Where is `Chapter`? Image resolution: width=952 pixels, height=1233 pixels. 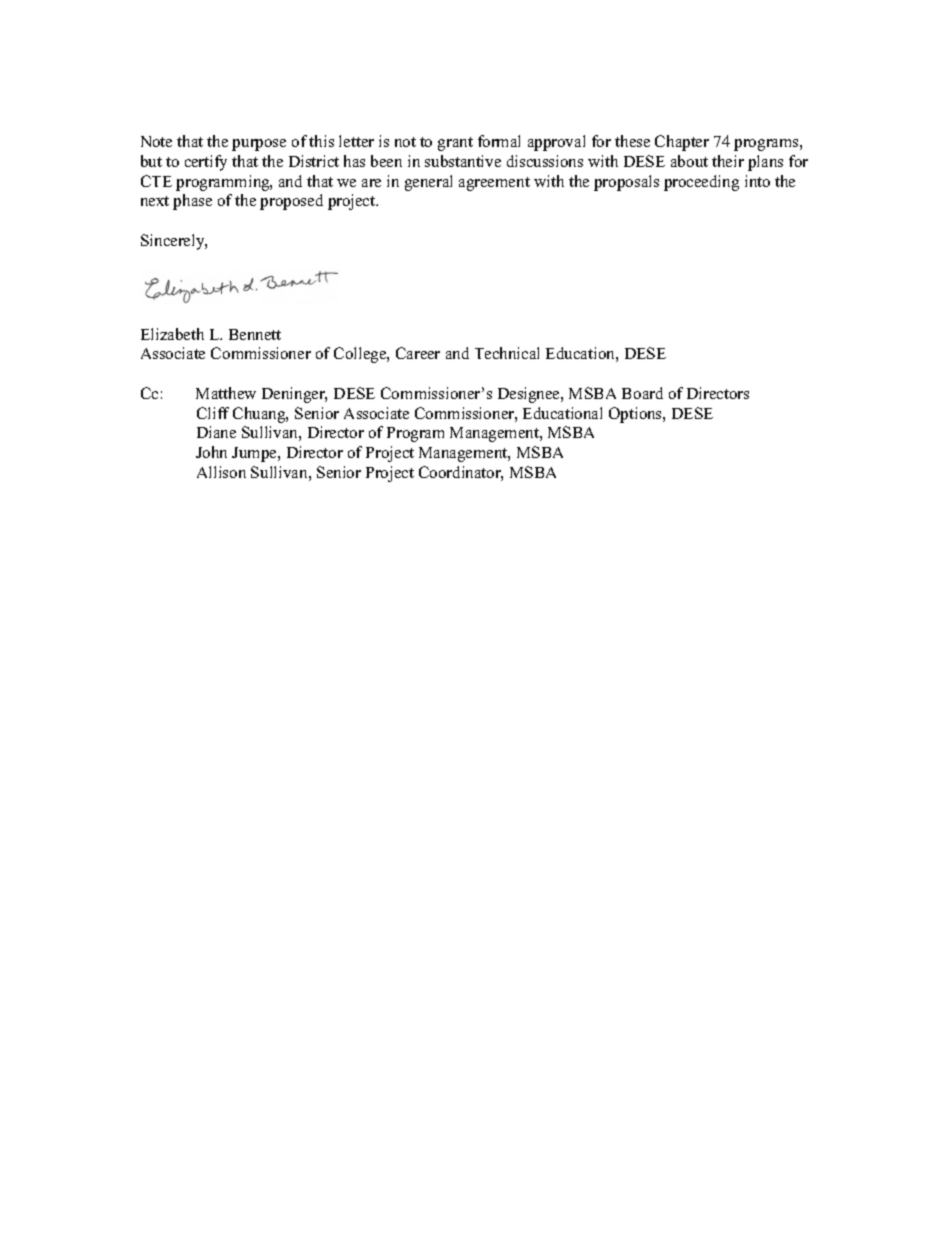
Chapter is located at coordinates (682, 143).
